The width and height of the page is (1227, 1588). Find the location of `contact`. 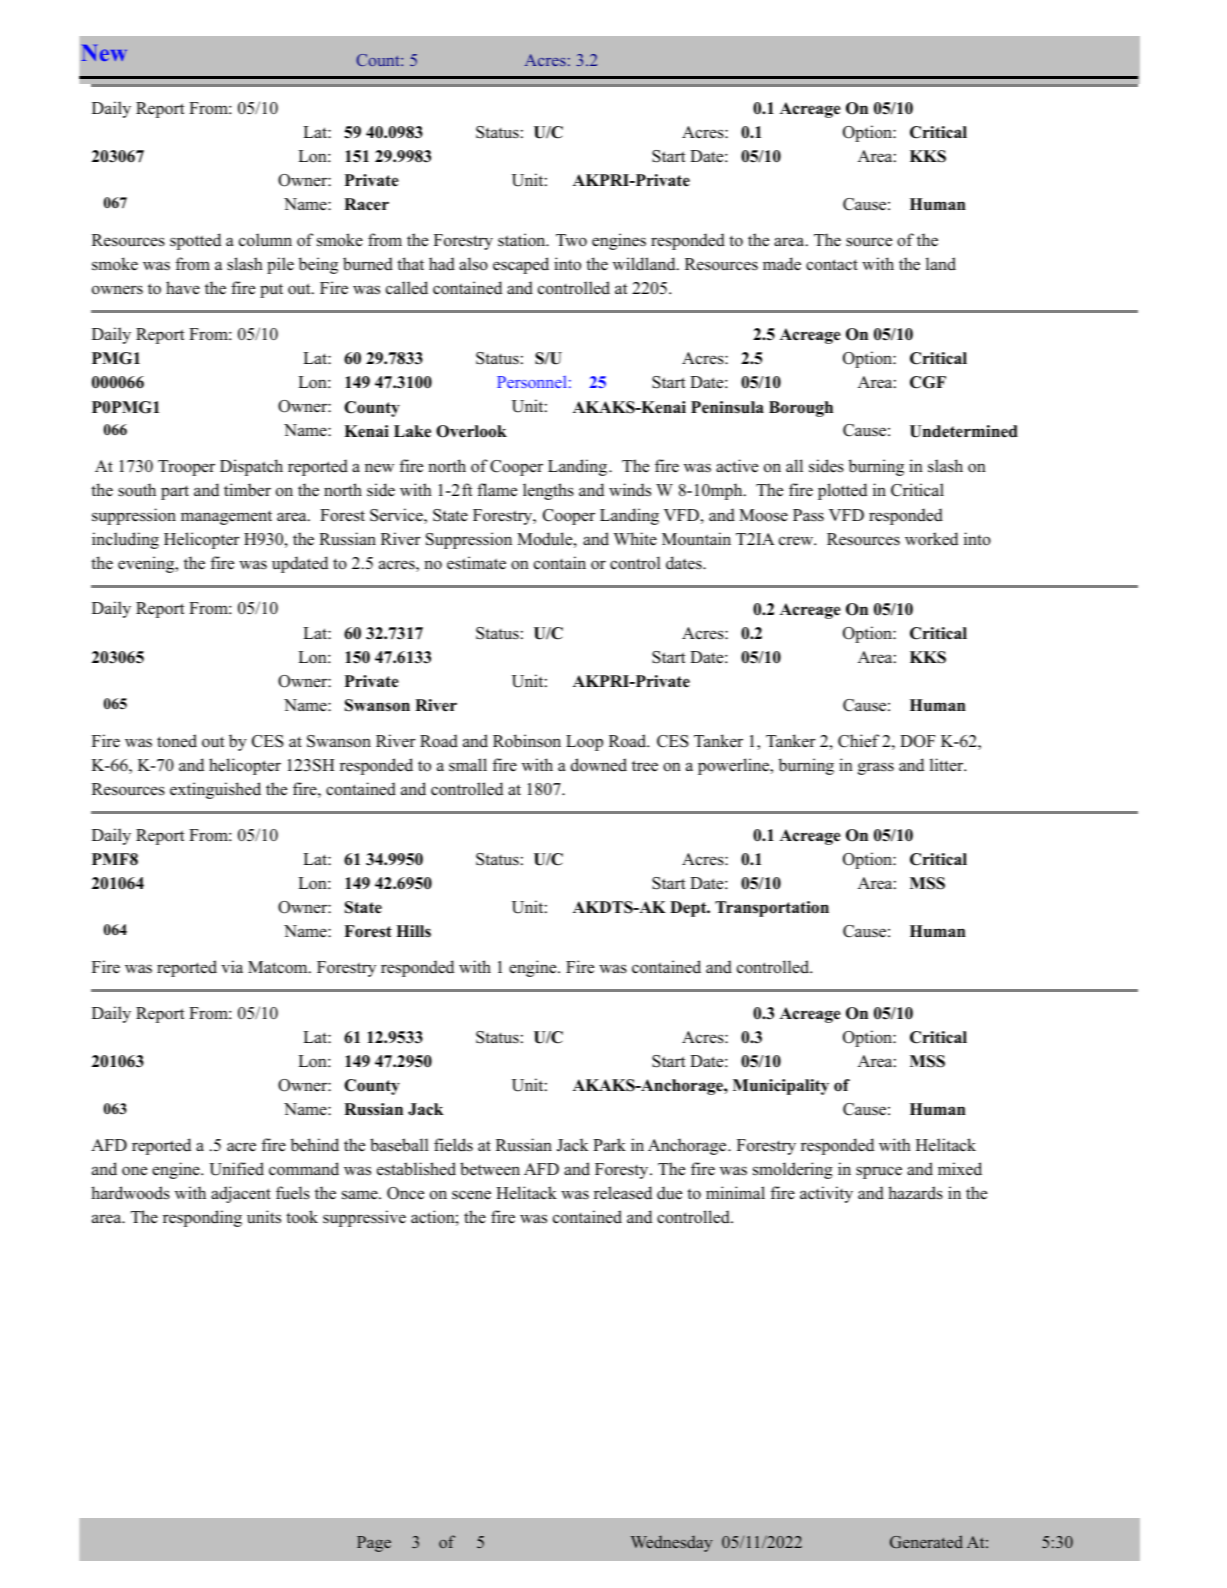

contact is located at coordinates (832, 265).
